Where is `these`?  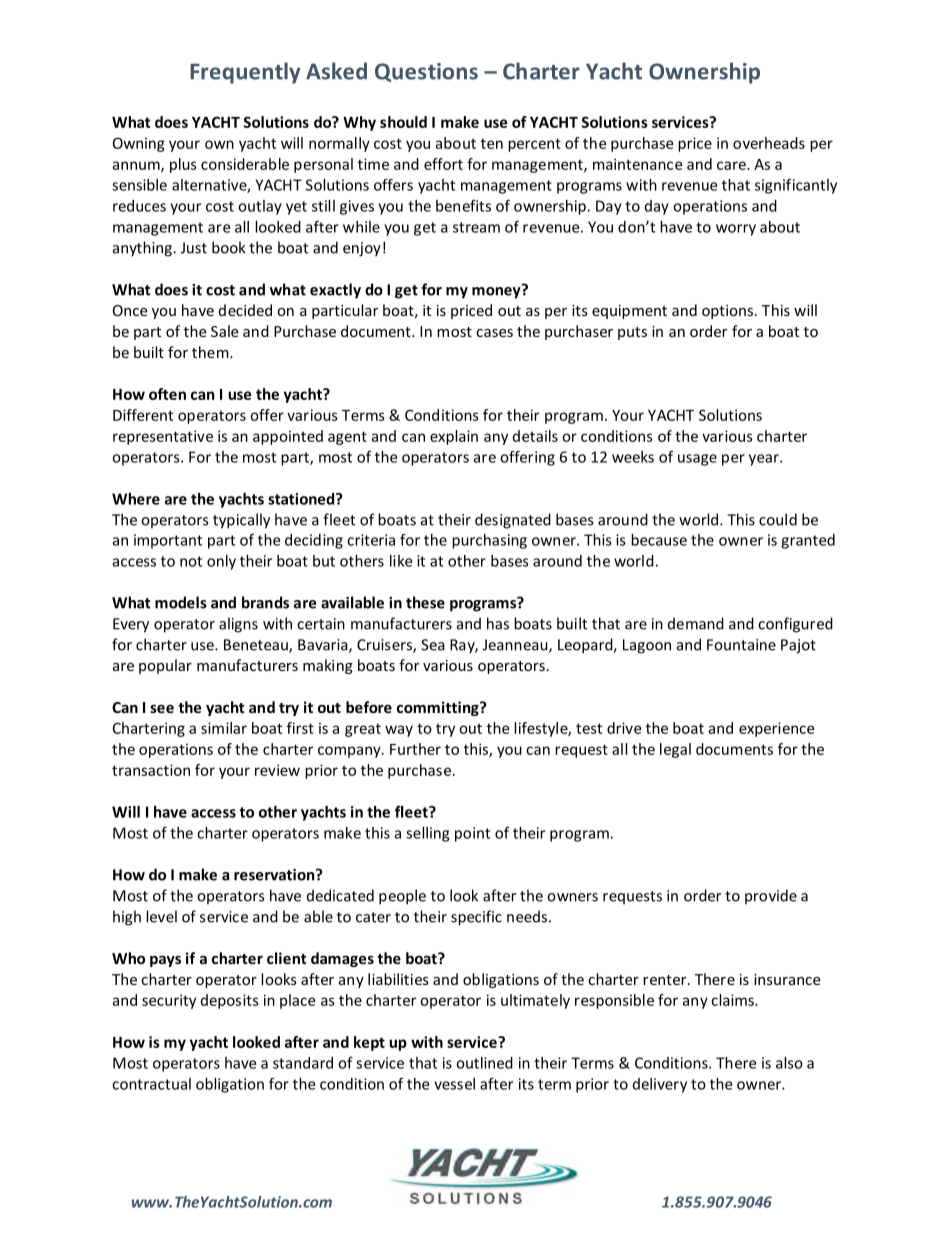 these is located at coordinates (425, 602).
